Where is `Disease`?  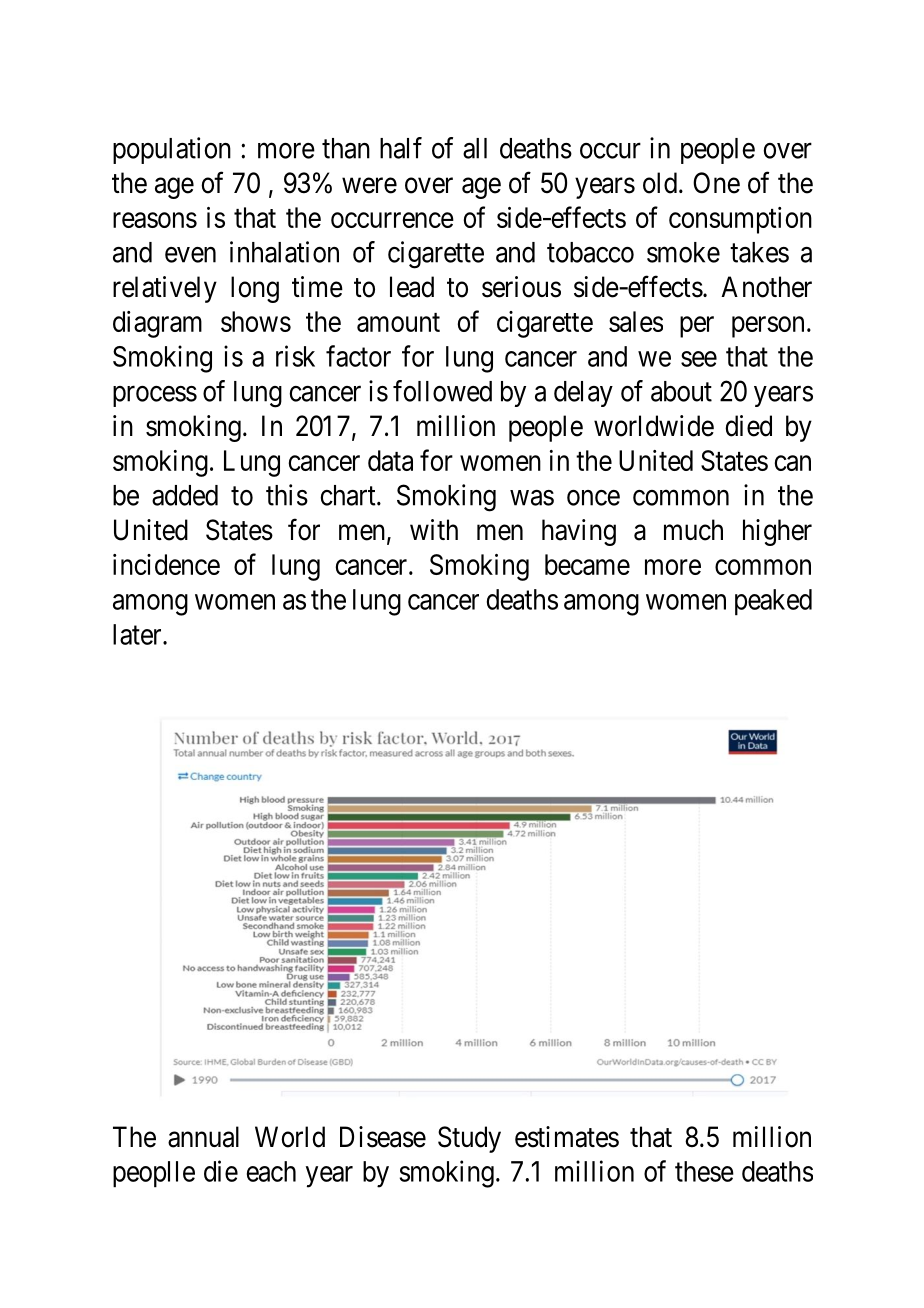
Disease is located at coordinates (383, 1137).
